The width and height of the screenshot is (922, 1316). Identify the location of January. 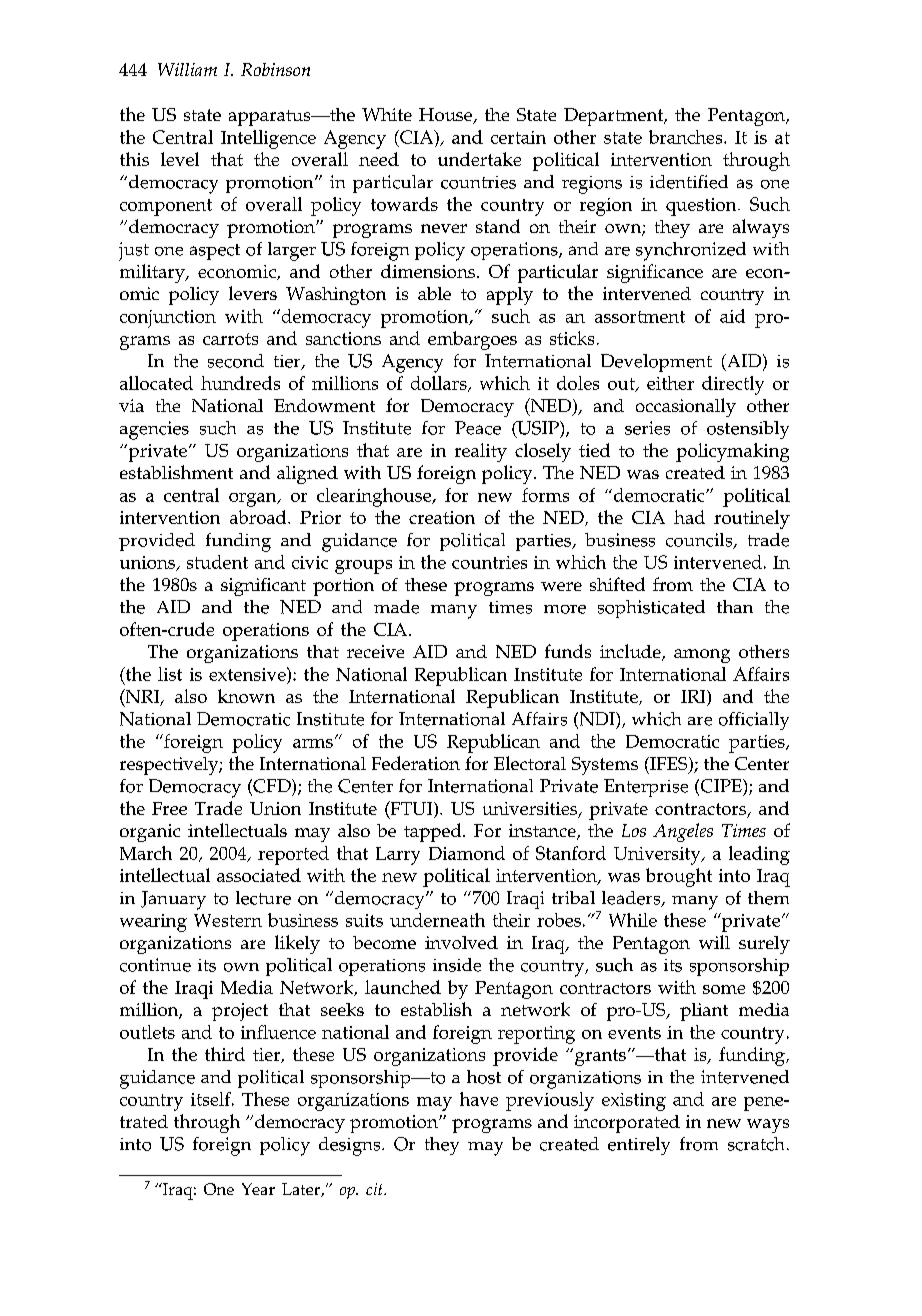
(173, 900).
